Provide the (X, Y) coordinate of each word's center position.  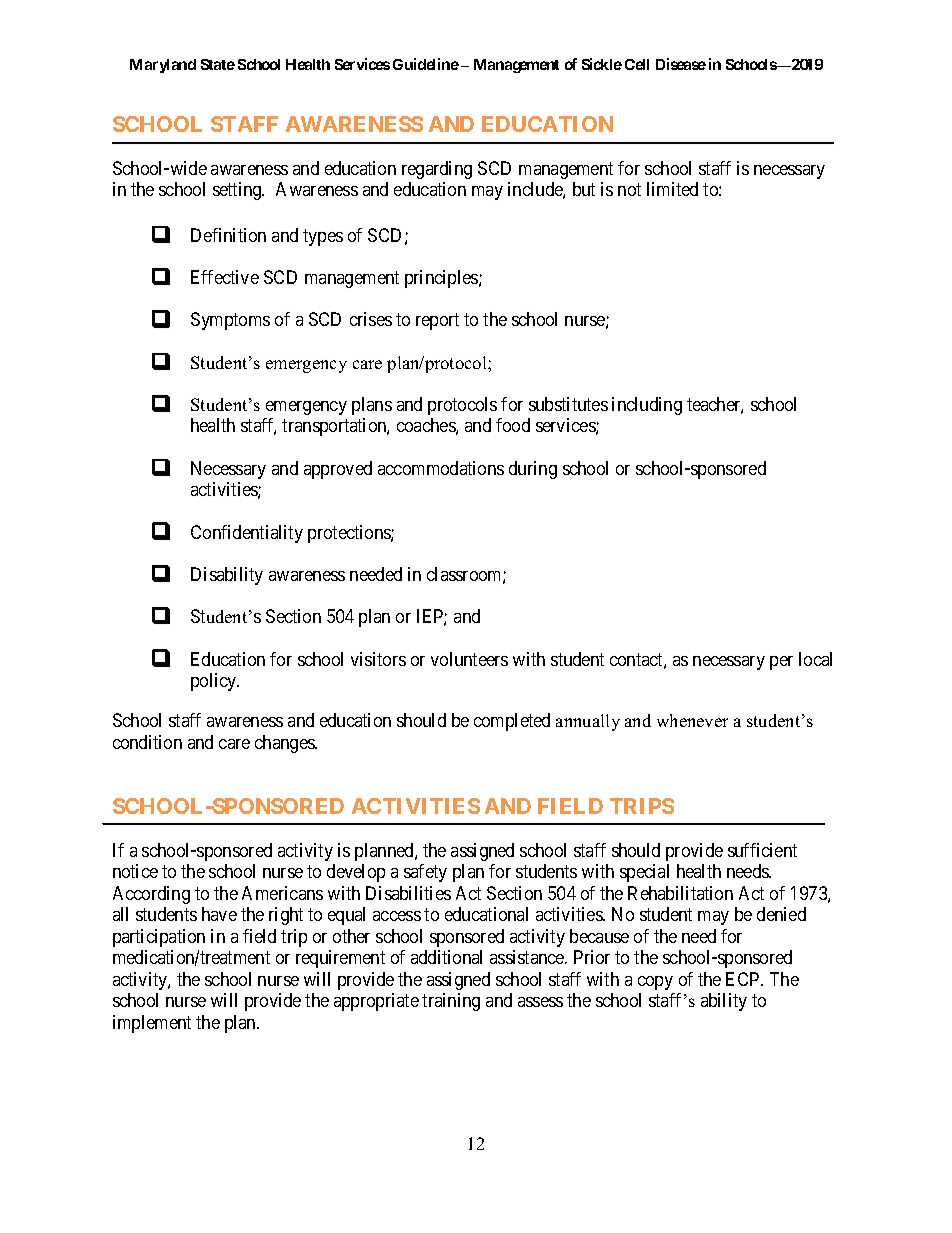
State (218, 64)
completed (512, 722)
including (647, 406)
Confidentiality (247, 534)
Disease (681, 64)
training (451, 1002)
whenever (692, 720)
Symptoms (230, 321)
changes (285, 744)
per (781, 663)
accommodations (441, 468)
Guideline (426, 64)
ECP (744, 979)
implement (152, 1024)
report (437, 321)
